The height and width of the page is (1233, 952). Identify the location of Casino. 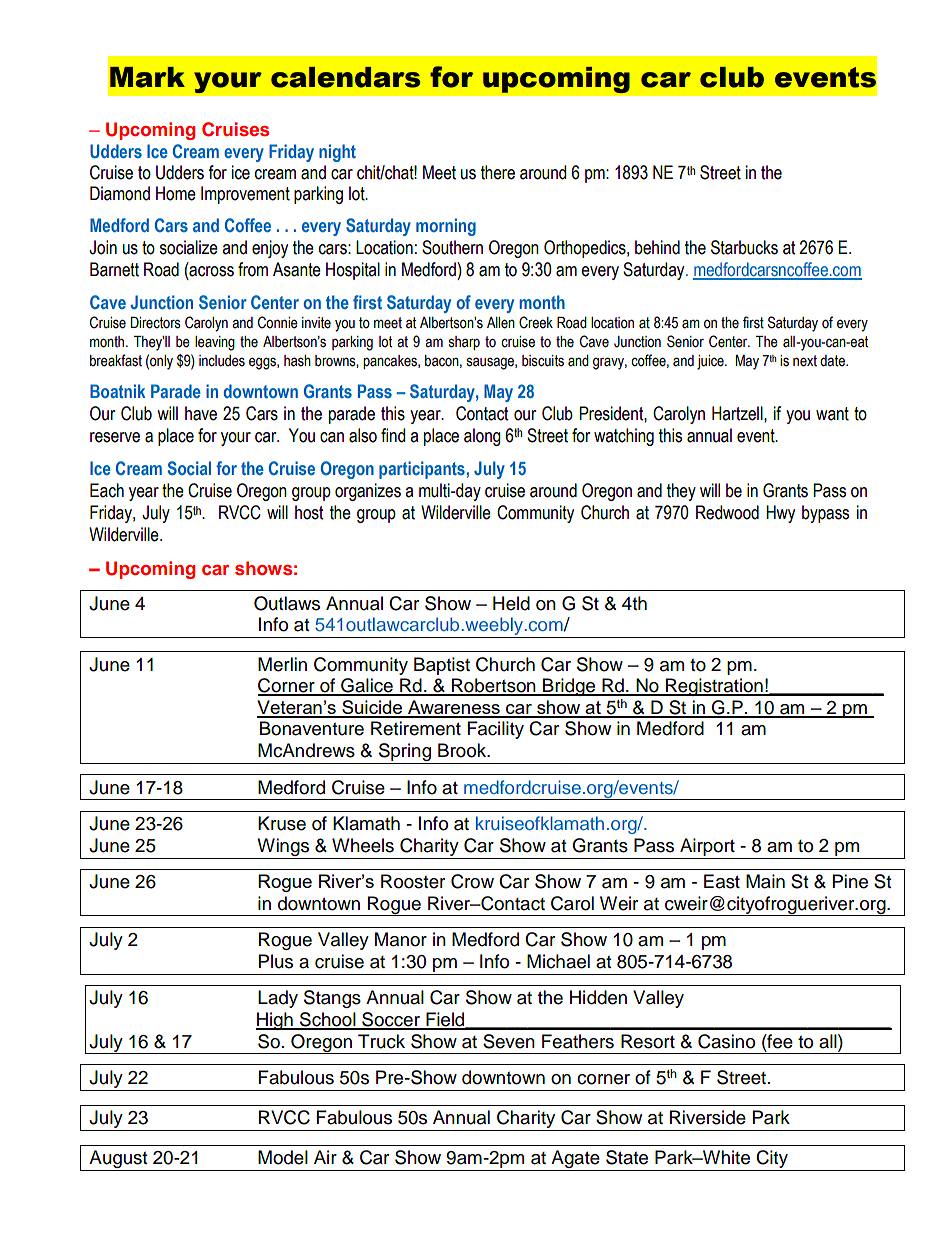
(726, 1041).
